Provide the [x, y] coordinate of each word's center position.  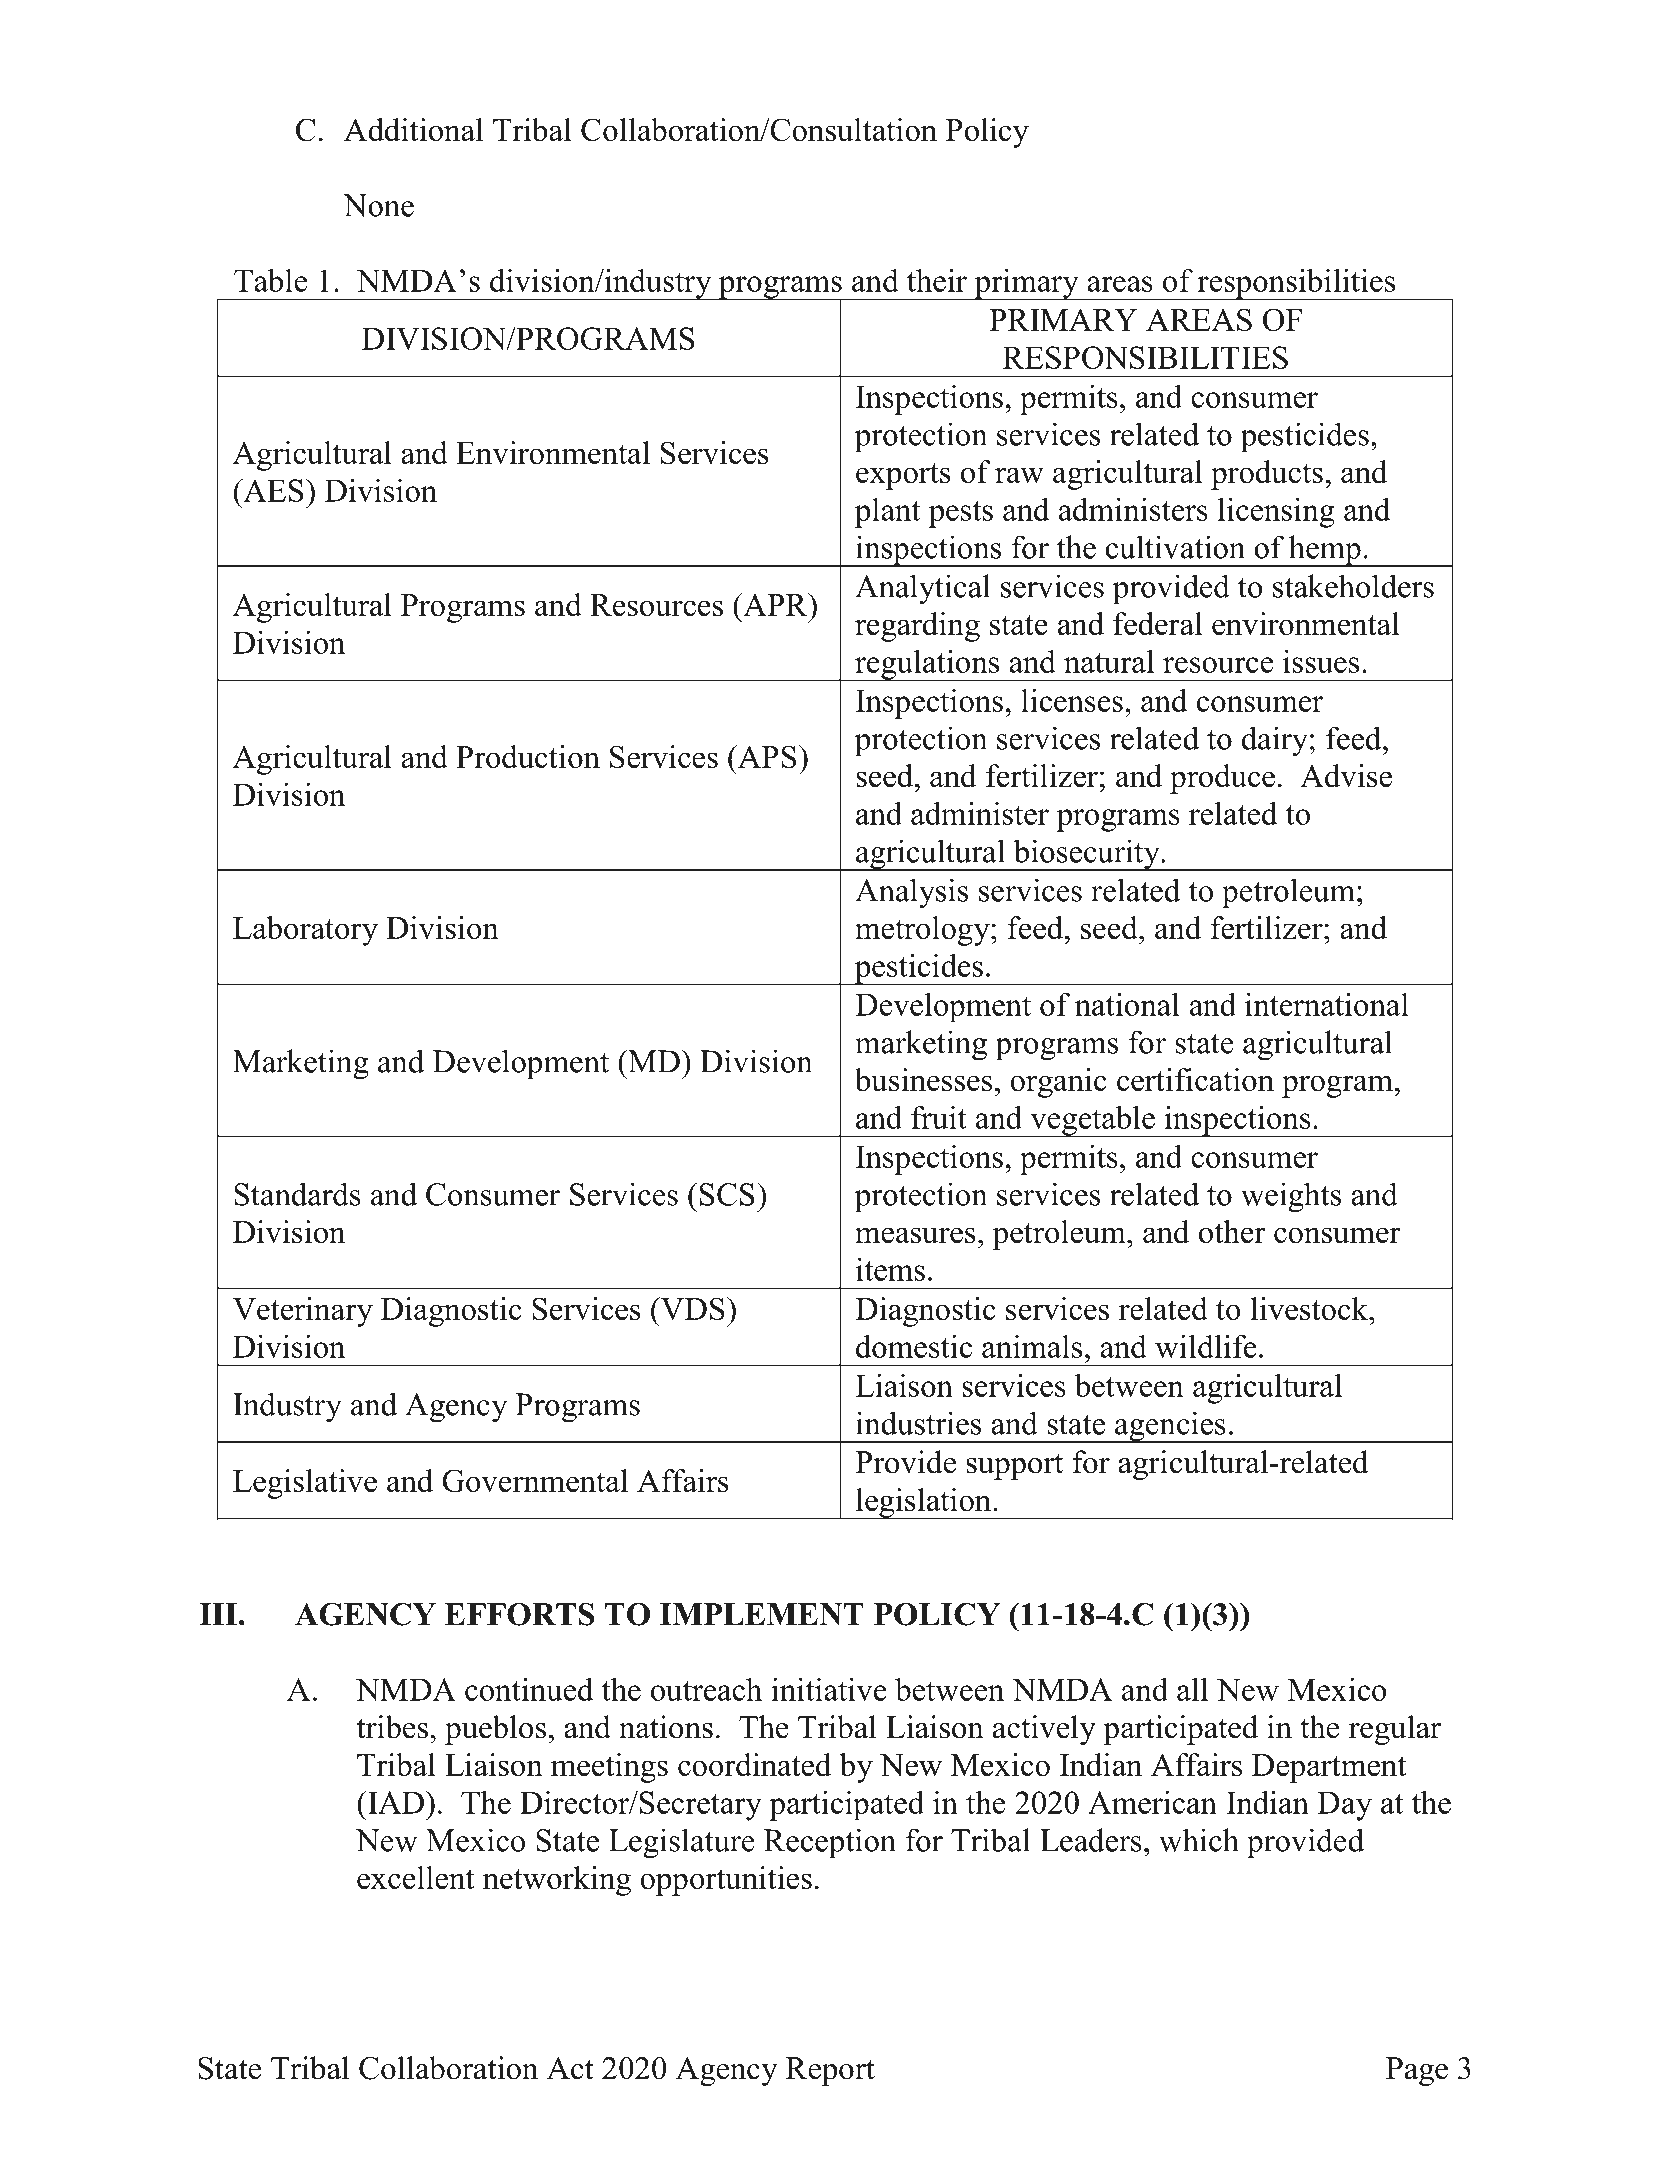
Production [528, 756]
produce [1222, 779]
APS [766, 757]
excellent [415, 1877]
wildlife [1206, 1346]
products [1267, 475]
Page [1417, 2071]
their [937, 280]
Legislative [305, 1484]
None [378, 205]
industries [918, 1423]
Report [830, 2071]
